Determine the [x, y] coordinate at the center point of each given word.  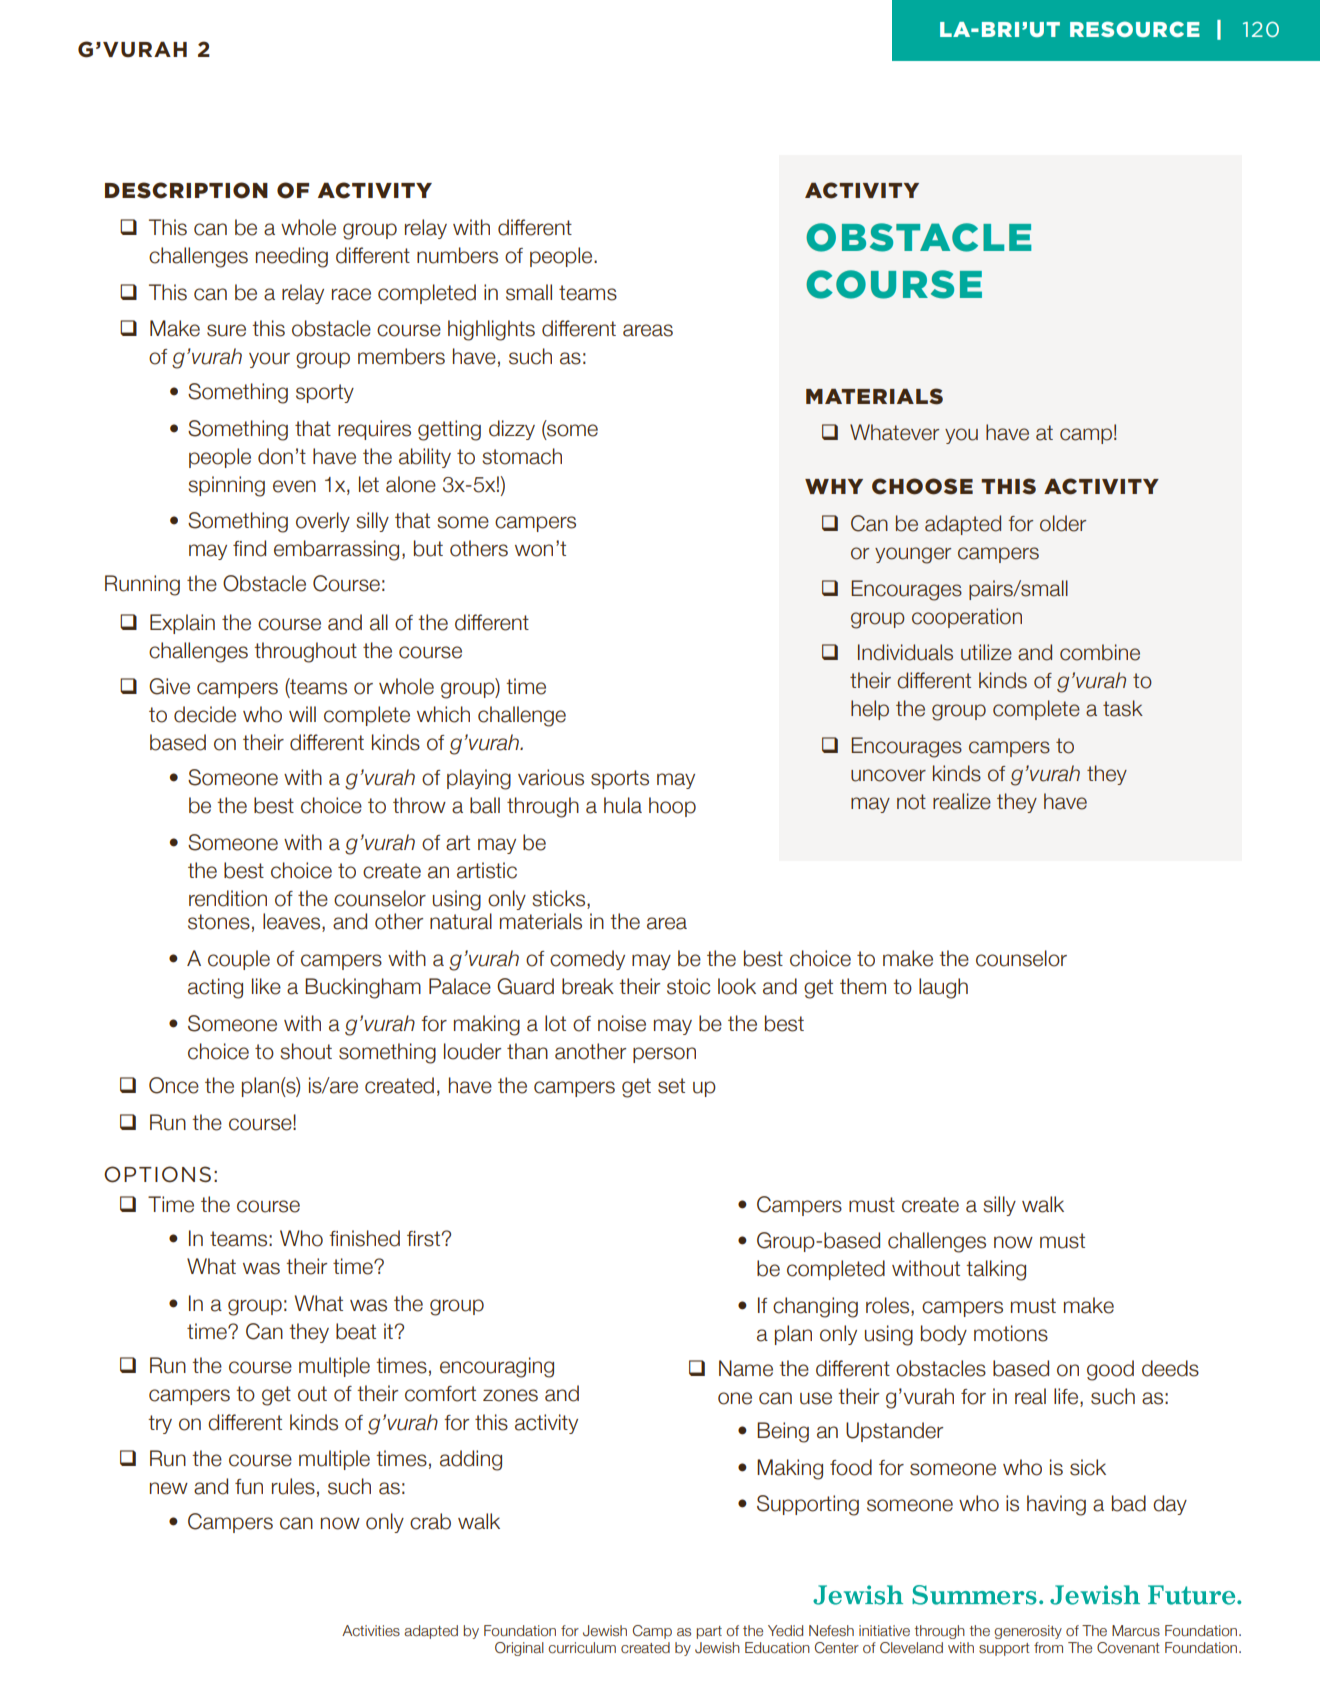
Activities [371, 1631]
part [709, 1632]
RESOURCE [1135, 29]
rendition [228, 898]
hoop [672, 807]
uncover [888, 775]
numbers [457, 255]
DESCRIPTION [186, 190]
